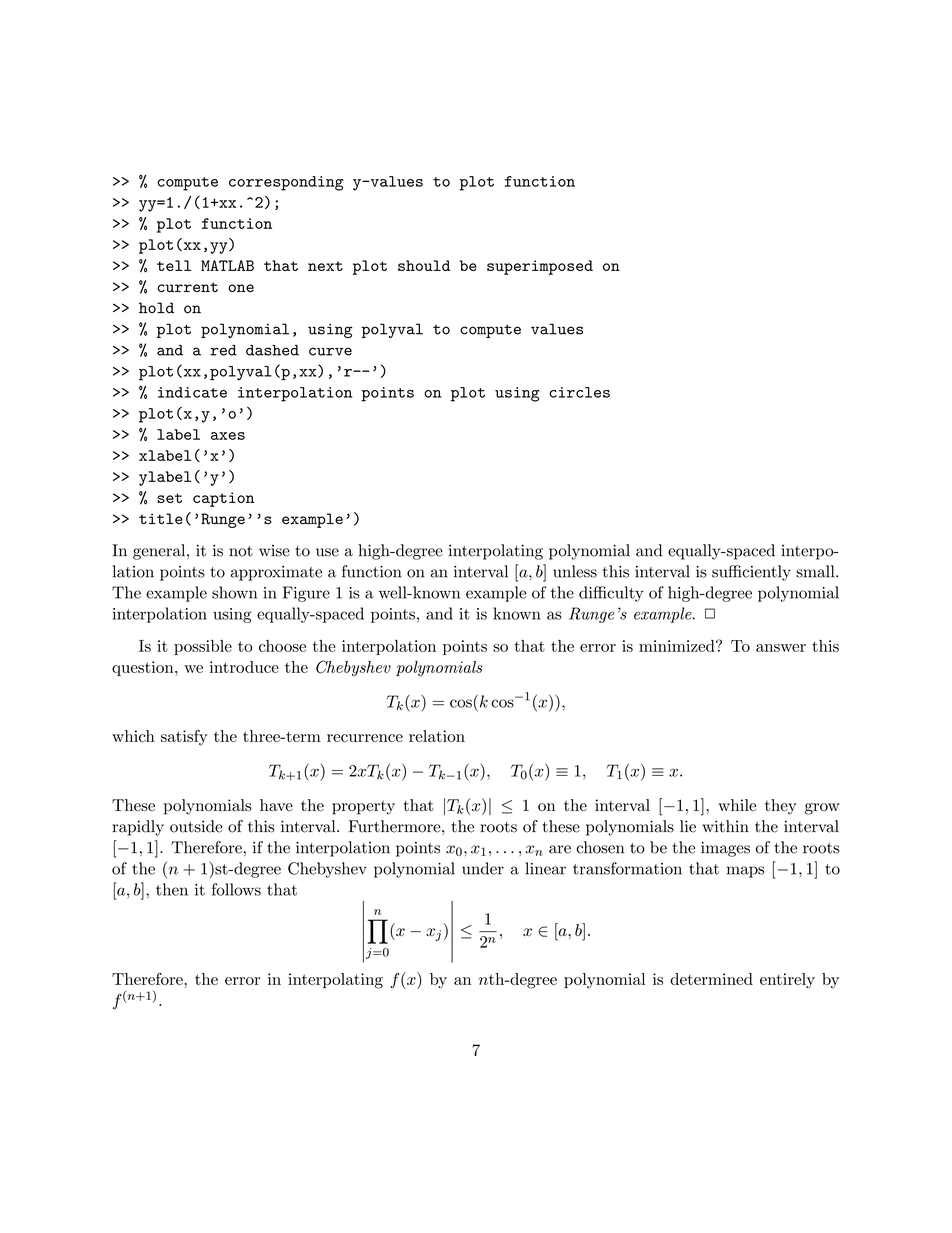 This screenshot has width=952, height=1233. Describe the element at coordinates (236, 889) in the screenshot. I see `follows` at that location.
